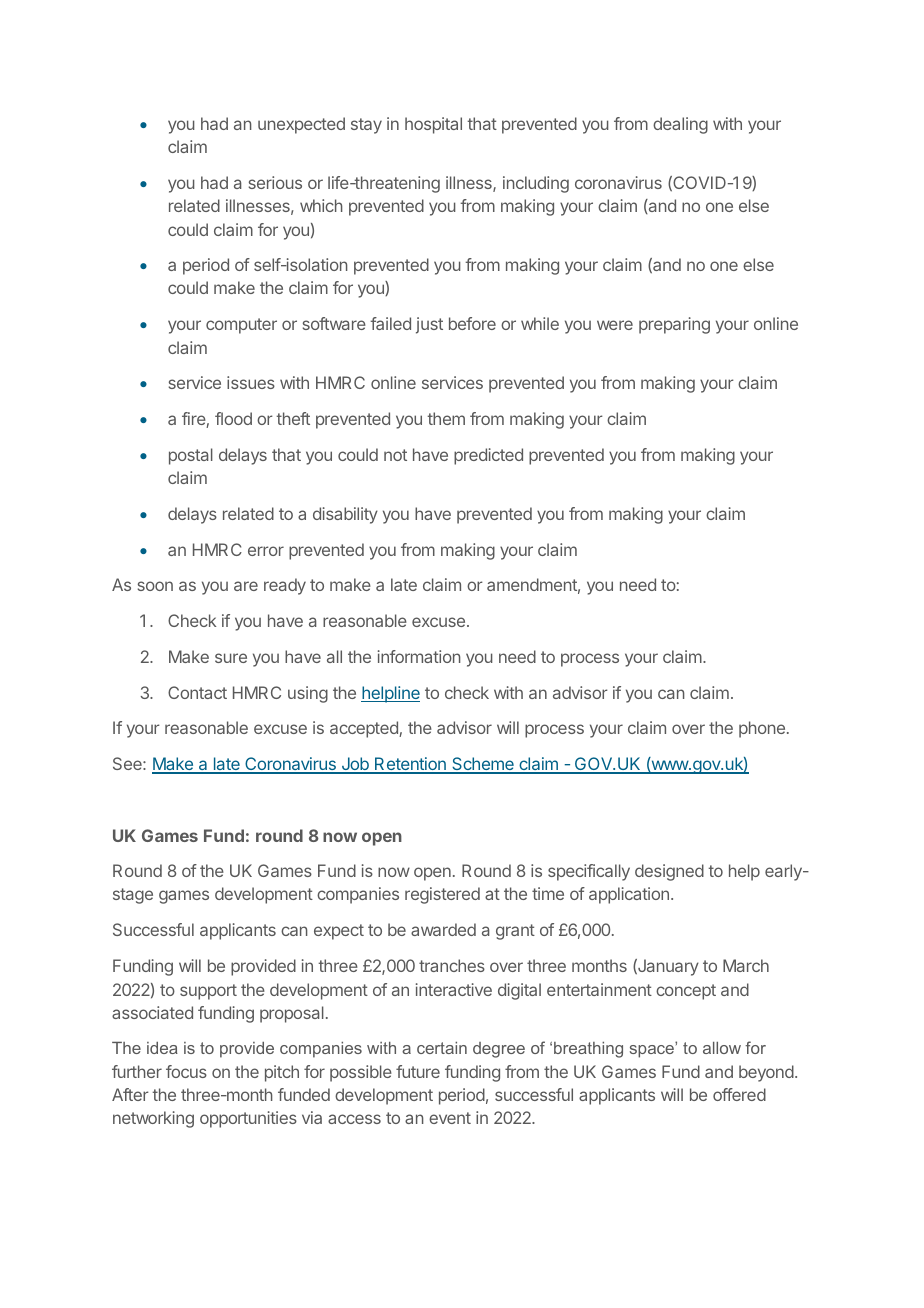  Describe the element at coordinates (251, 382) in the screenshot. I see `issues` at that location.
